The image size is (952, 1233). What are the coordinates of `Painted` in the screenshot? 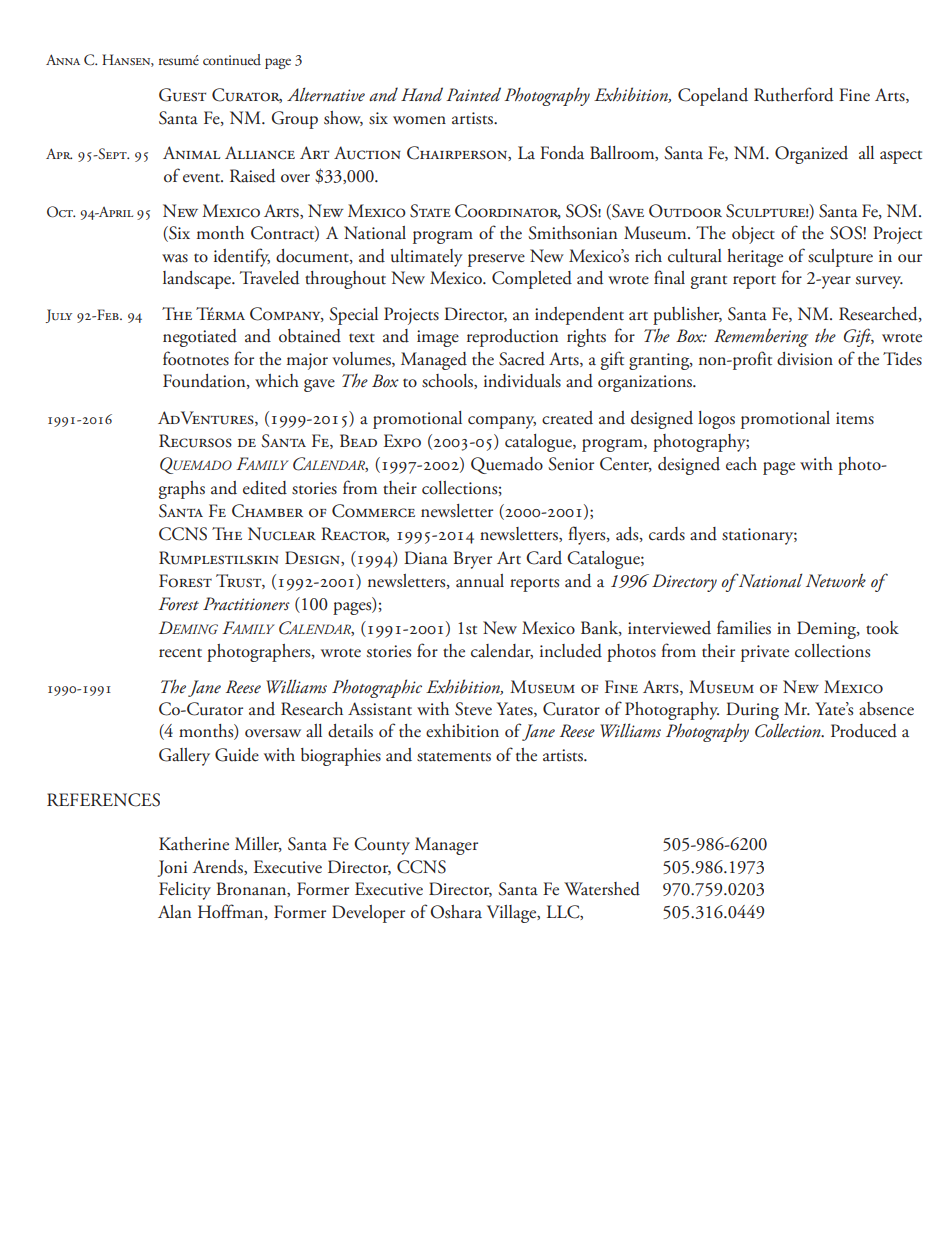 It's located at (473, 94).
